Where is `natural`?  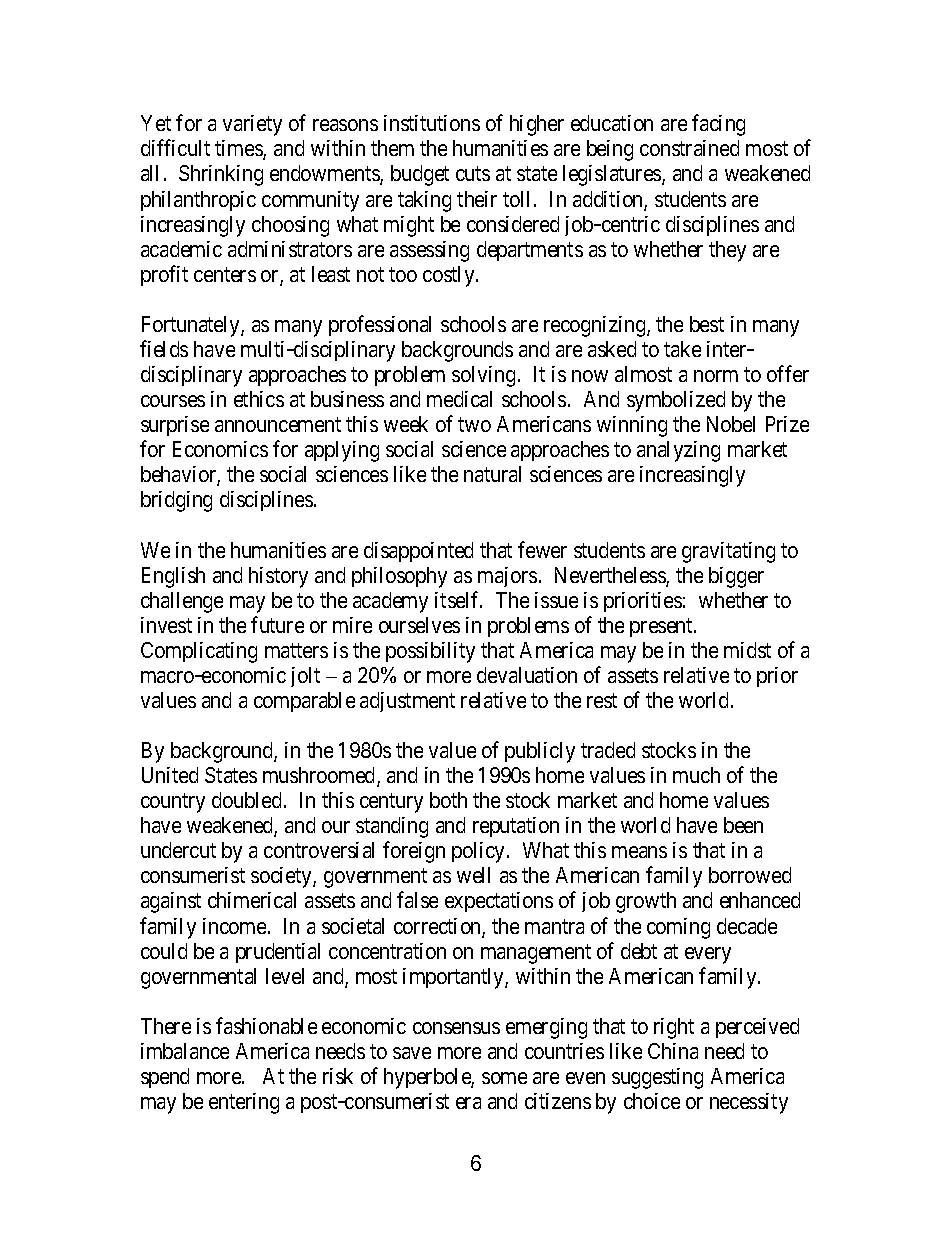
natural is located at coordinates (492, 474).
